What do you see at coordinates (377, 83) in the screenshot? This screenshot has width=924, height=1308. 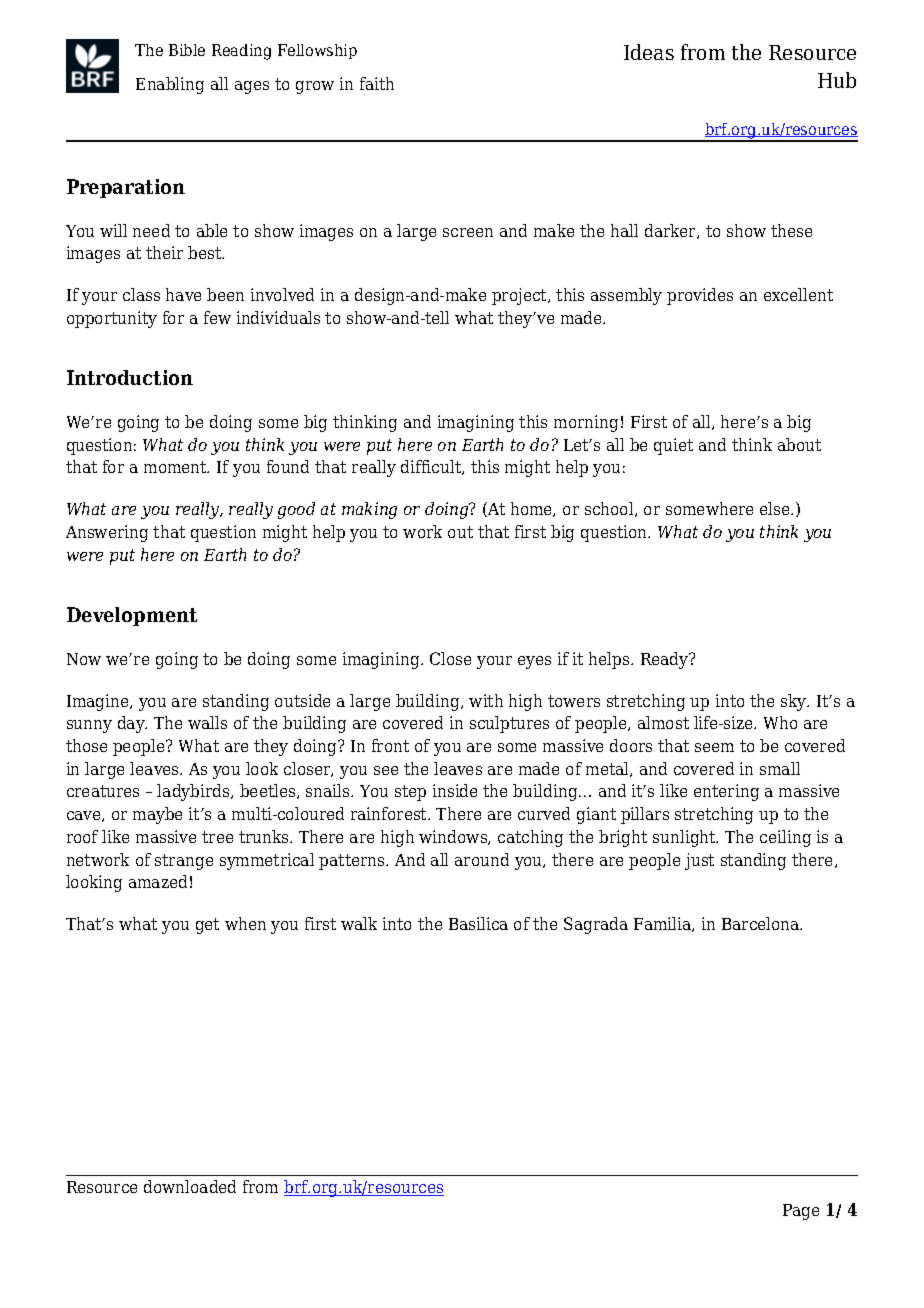 I see `faith` at bounding box center [377, 83].
